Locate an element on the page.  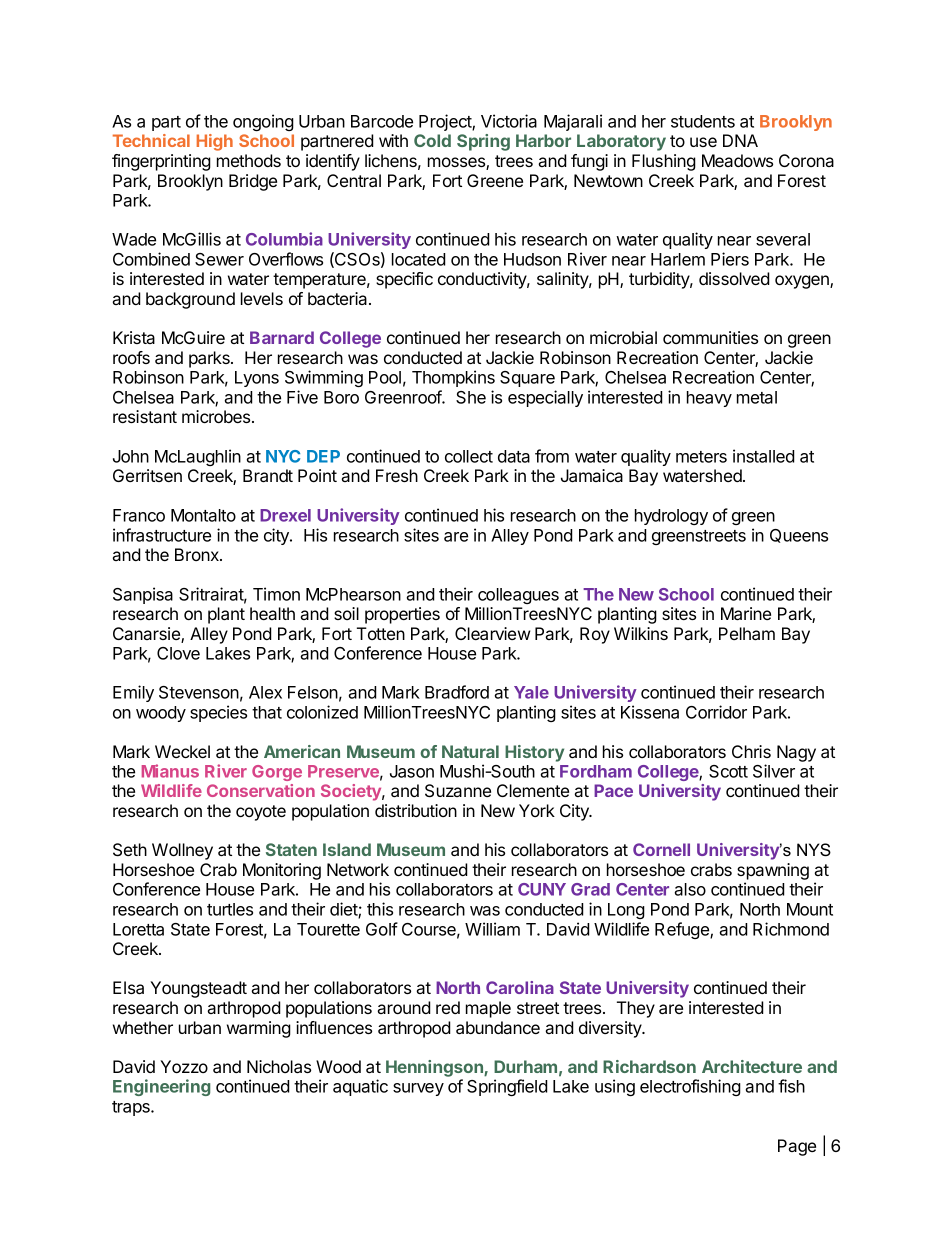
colleagues is located at coordinates (518, 596).
